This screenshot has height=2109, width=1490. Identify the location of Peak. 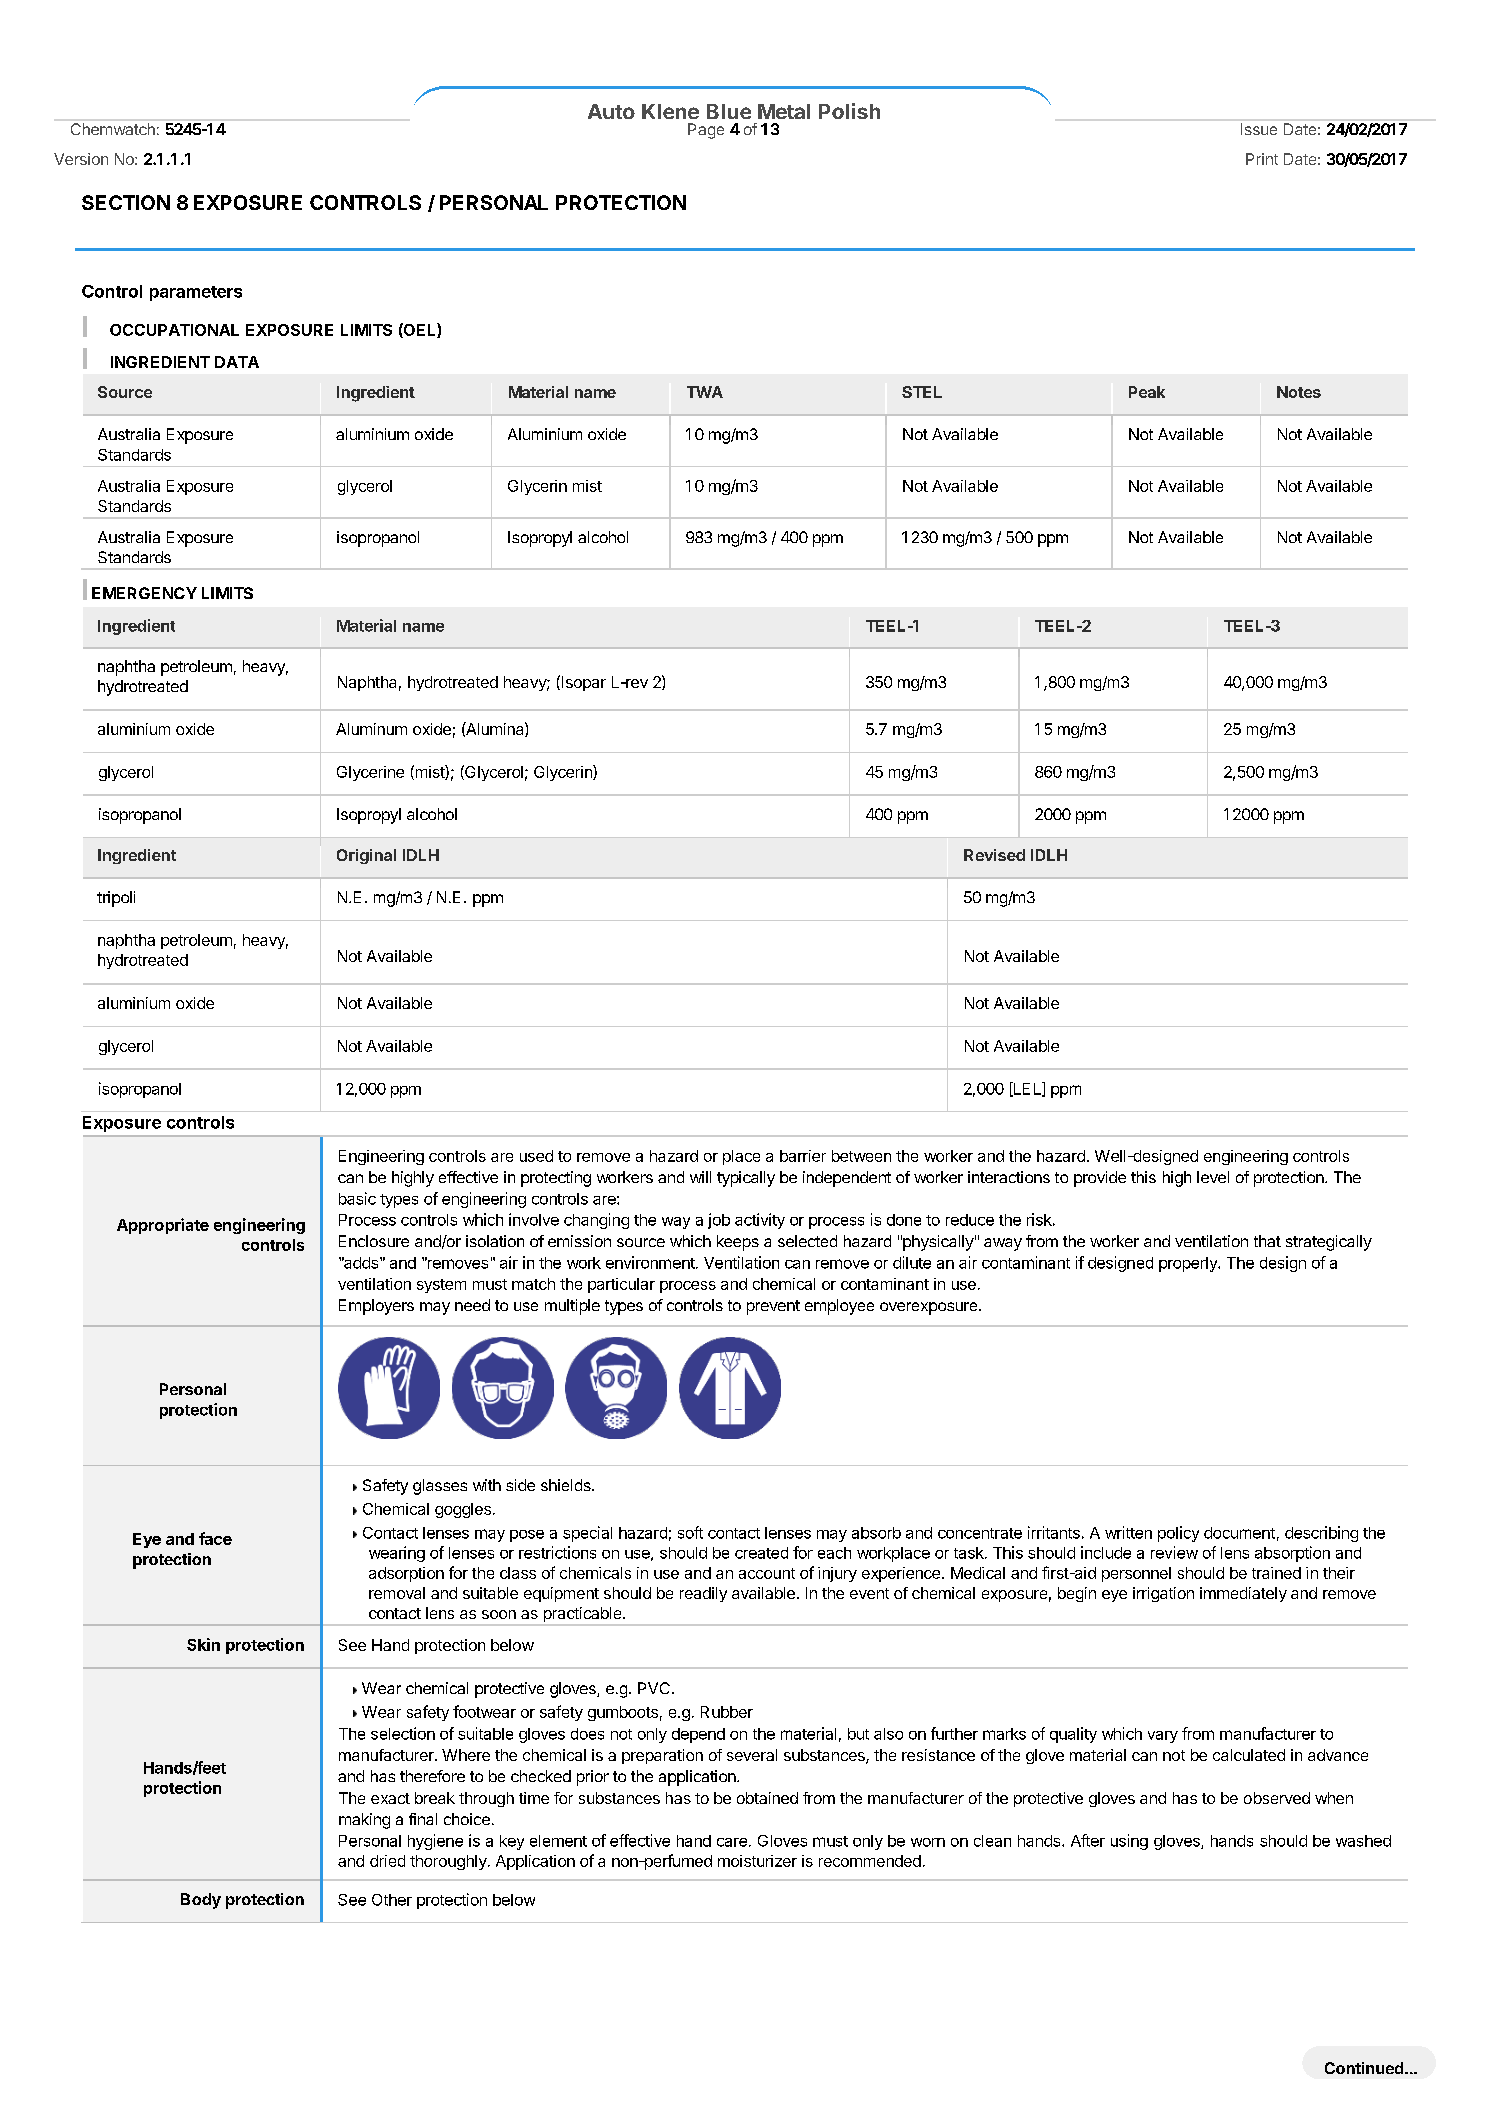
(1147, 392).
